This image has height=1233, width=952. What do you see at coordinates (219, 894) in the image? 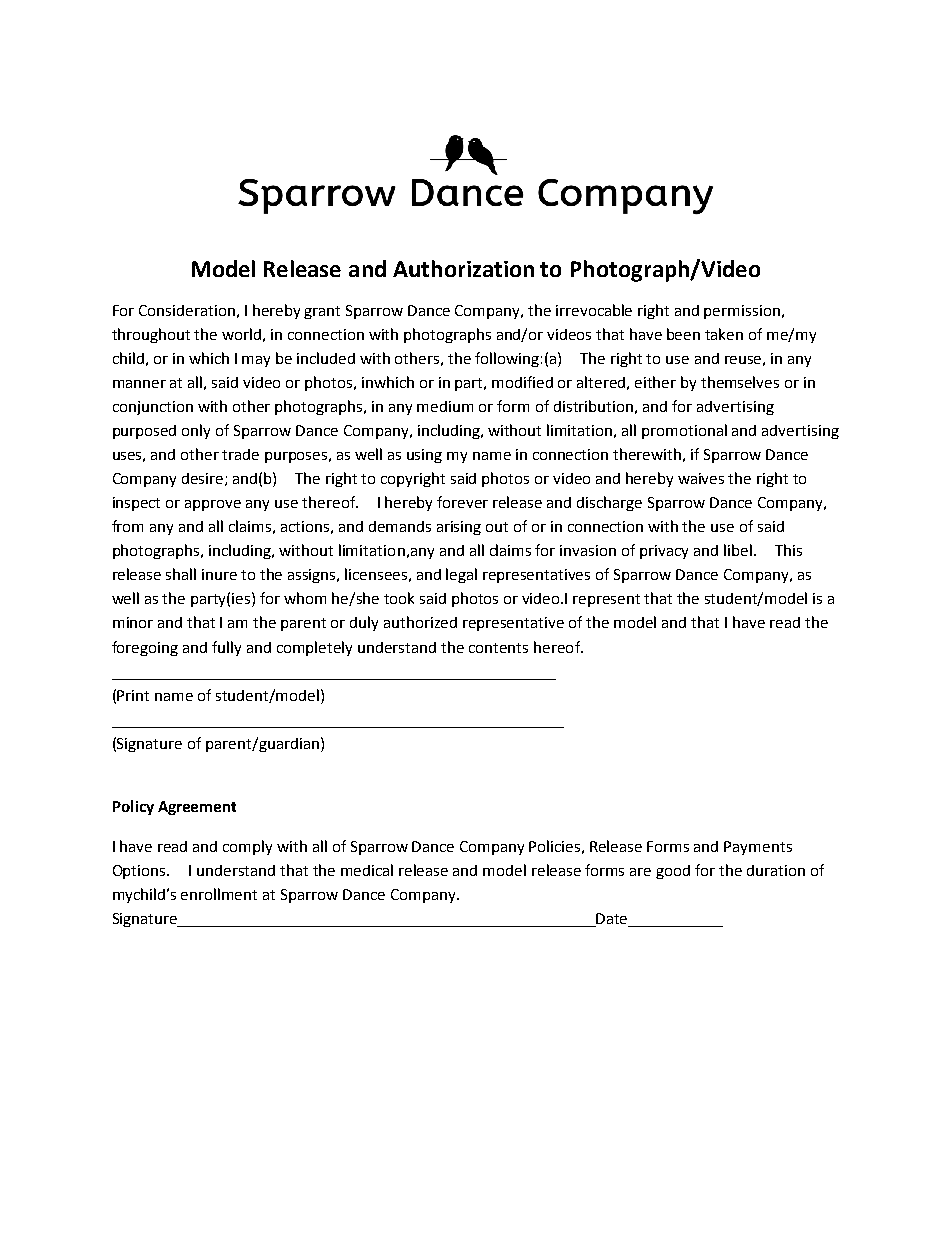
I see `enrollment` at bounding box center [219, 894].
